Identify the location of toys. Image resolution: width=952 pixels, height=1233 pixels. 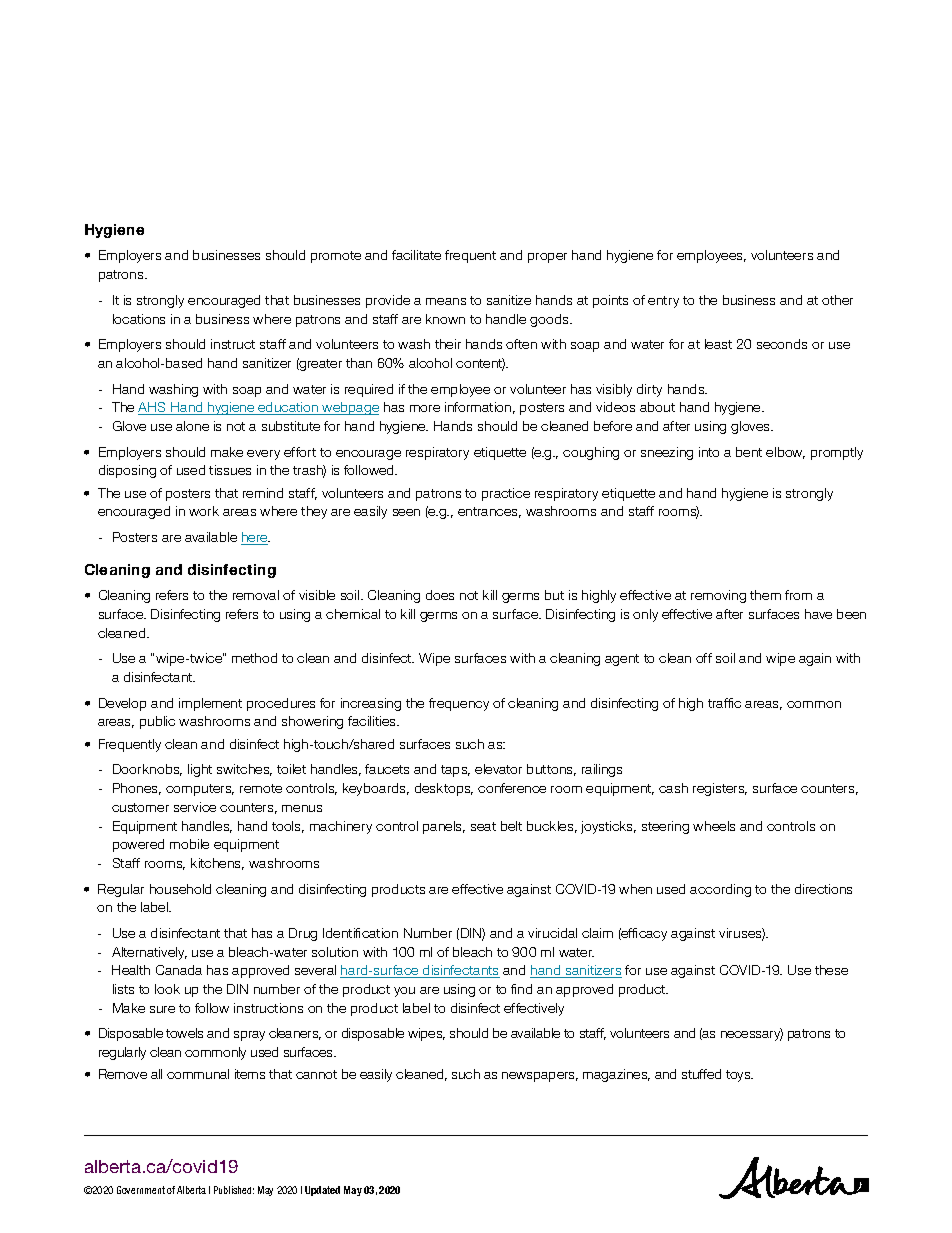
(739, 1076).
